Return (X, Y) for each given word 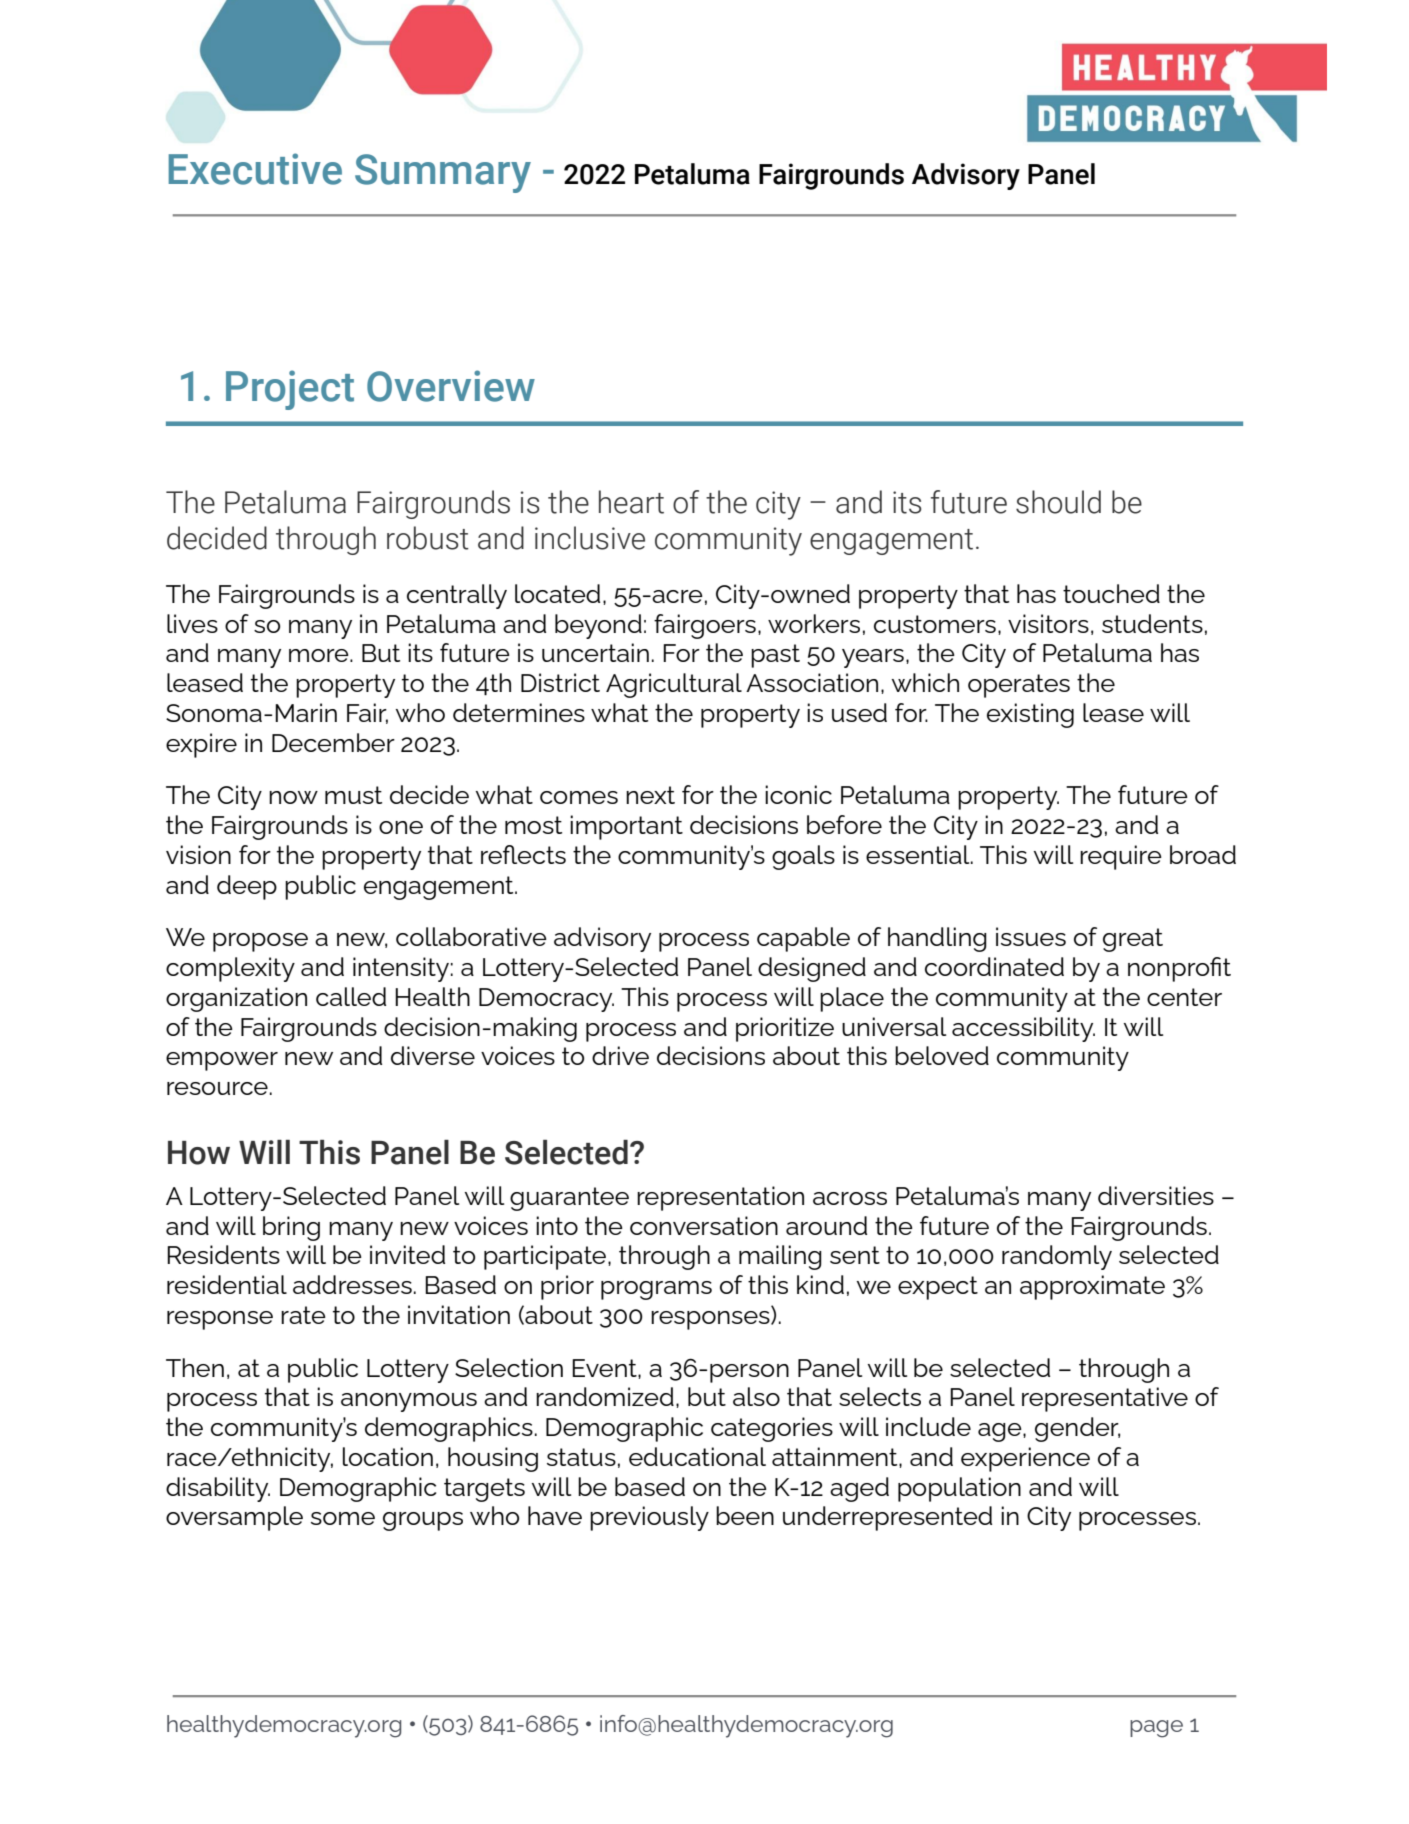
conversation (704, 1225)
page (1156, 1729)
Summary (443, 173)
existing (1030, 715)
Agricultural (674, 685)
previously (649, 1518)
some (343, 1518)
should (1058, 502)
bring (291, 1228)
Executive (255, 169)
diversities (1156, 1195)
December (333, 742)
